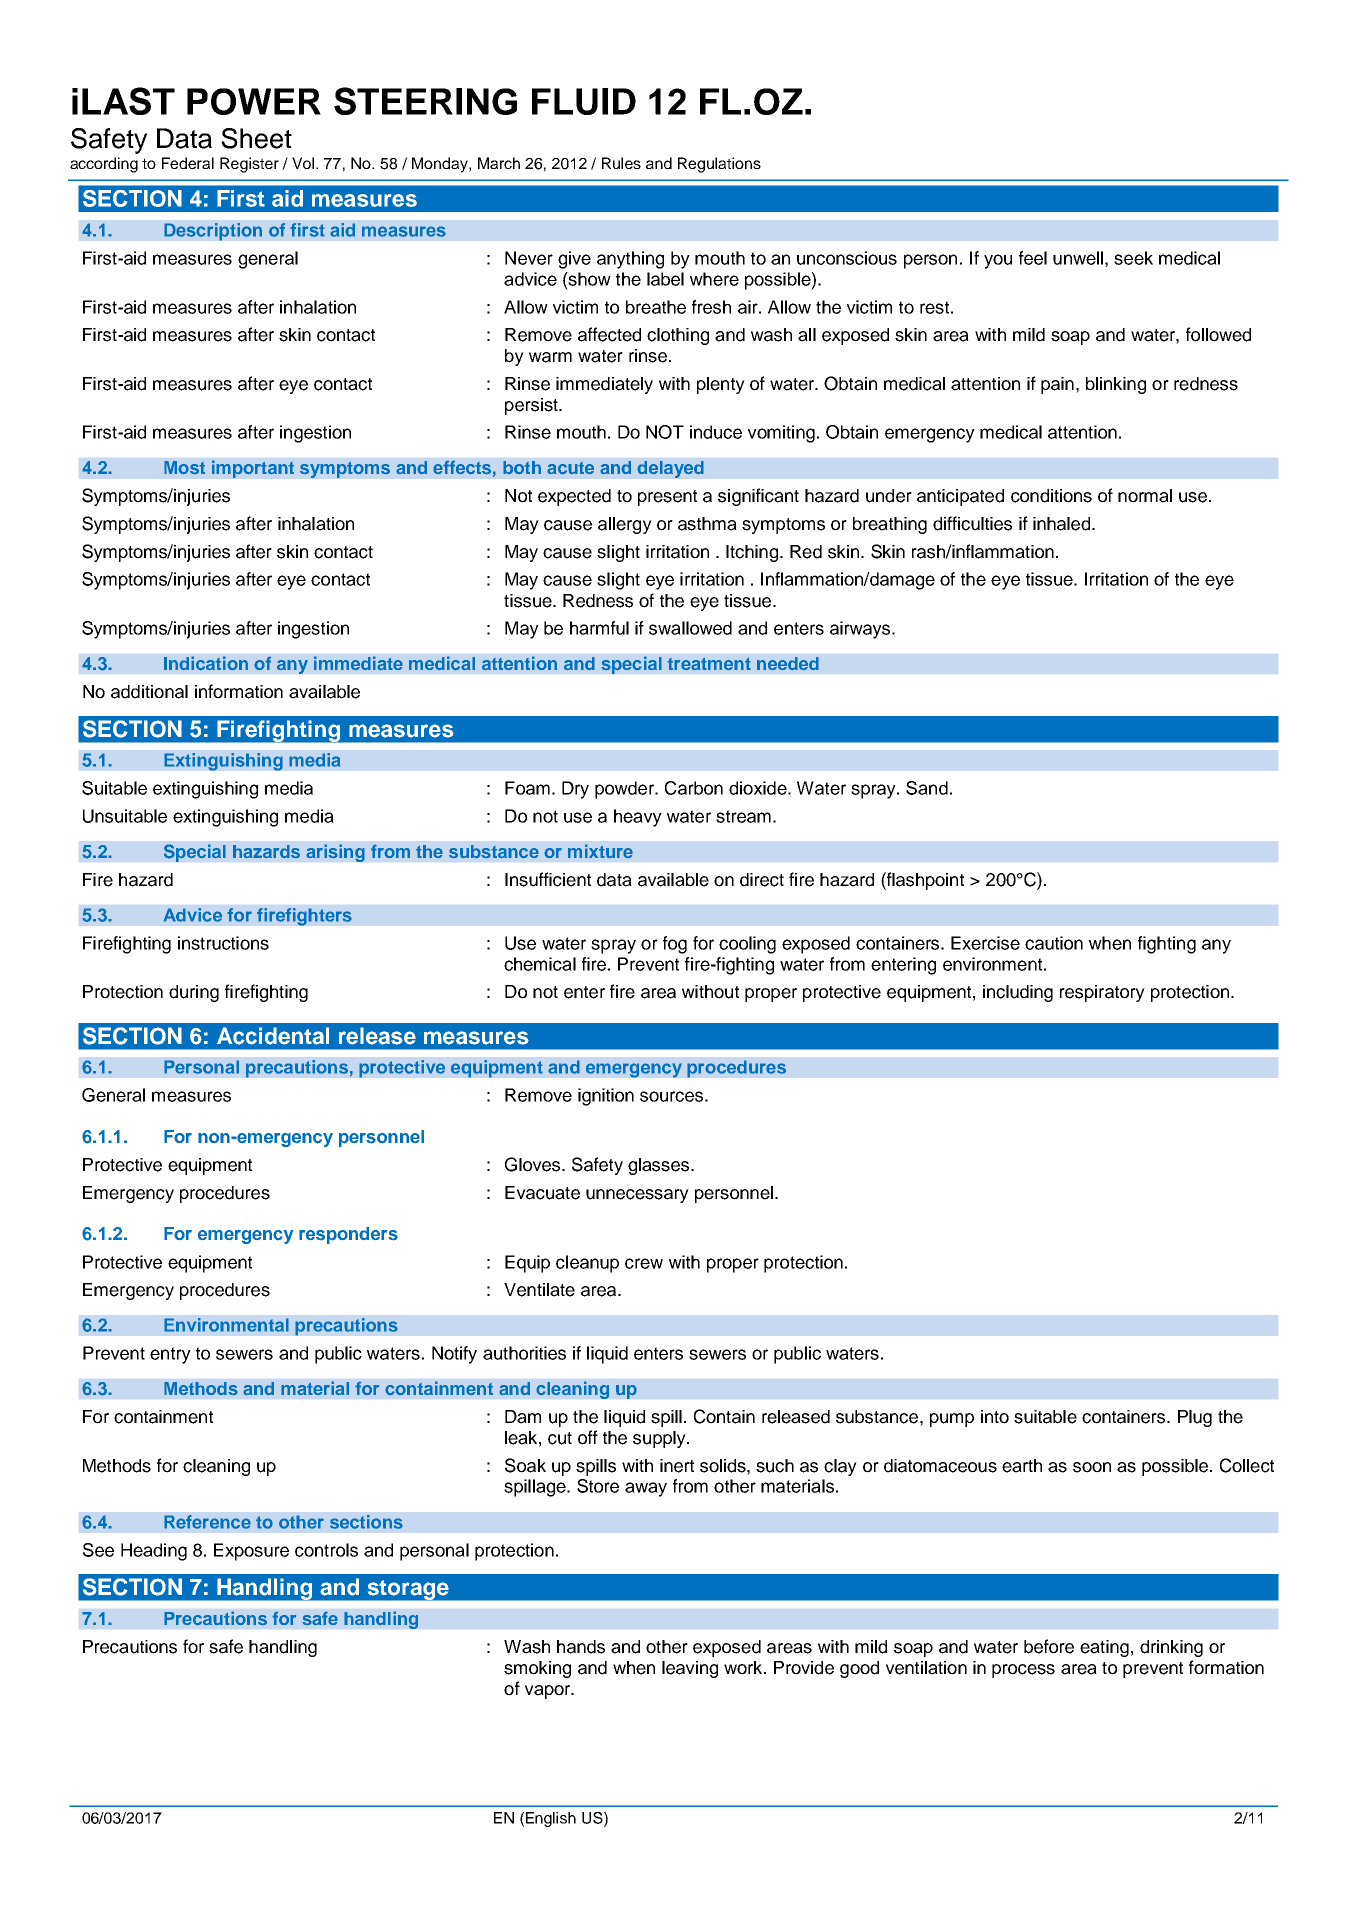 This image has width=1357, height=1920. What do you see at coordinates (719, 165) in the image?
I see `Regulations` at bounding box center [719, 165].
